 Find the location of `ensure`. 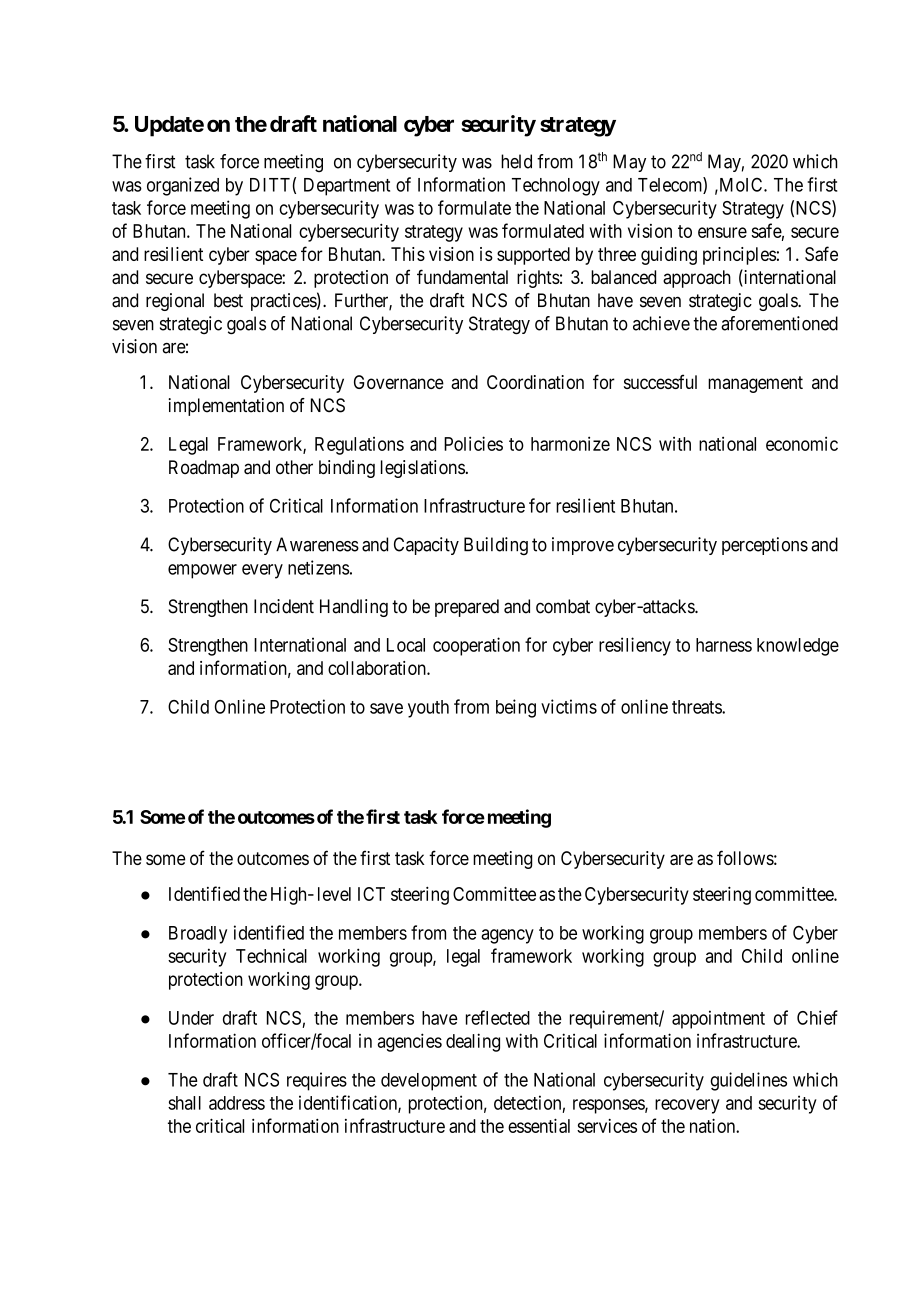

ensure is located at coordinates (722, 232).
